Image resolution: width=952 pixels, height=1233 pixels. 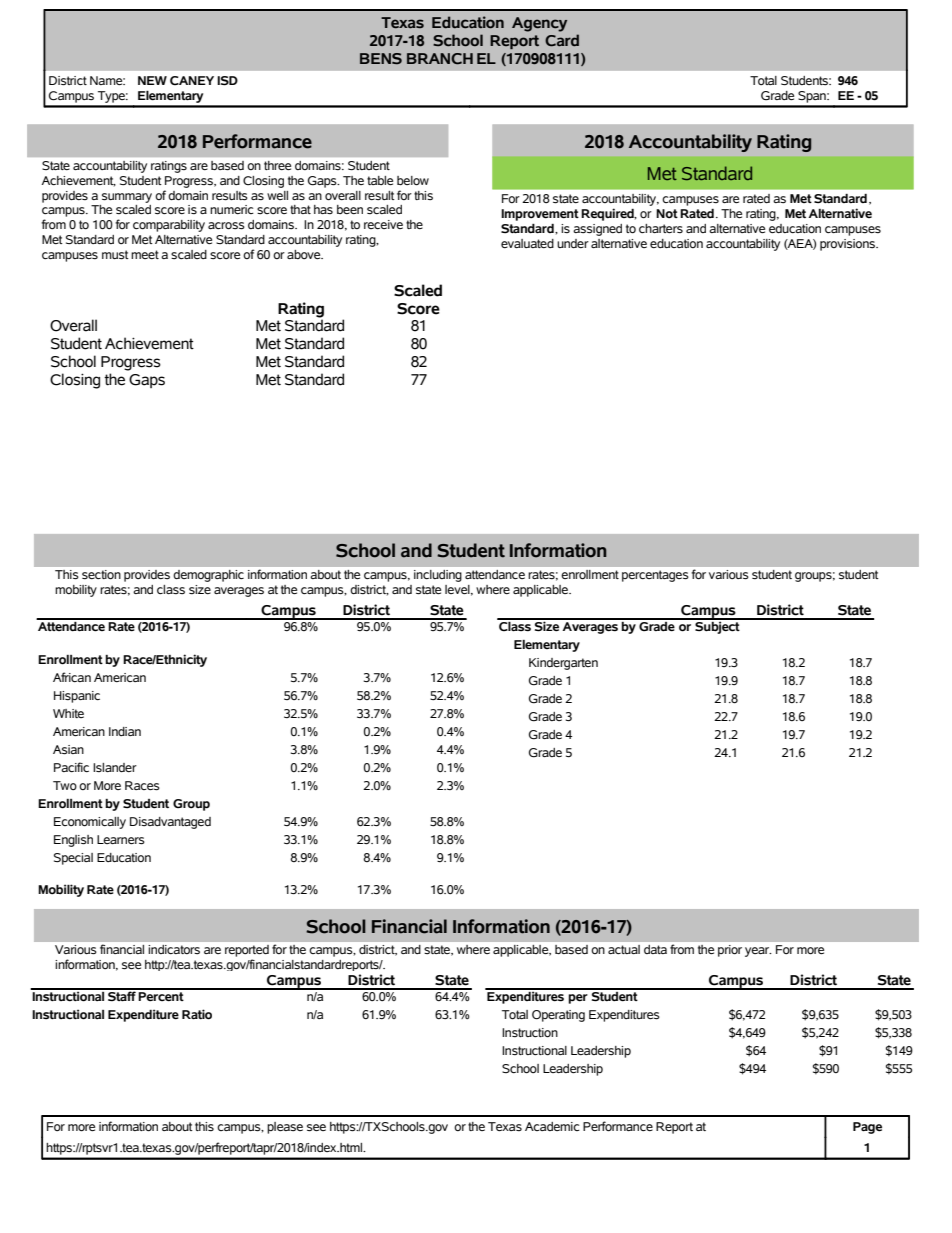 What do you see at coordinates (527, 243) in the image?
I see `evaluated` at bounding box center [527, 243].
